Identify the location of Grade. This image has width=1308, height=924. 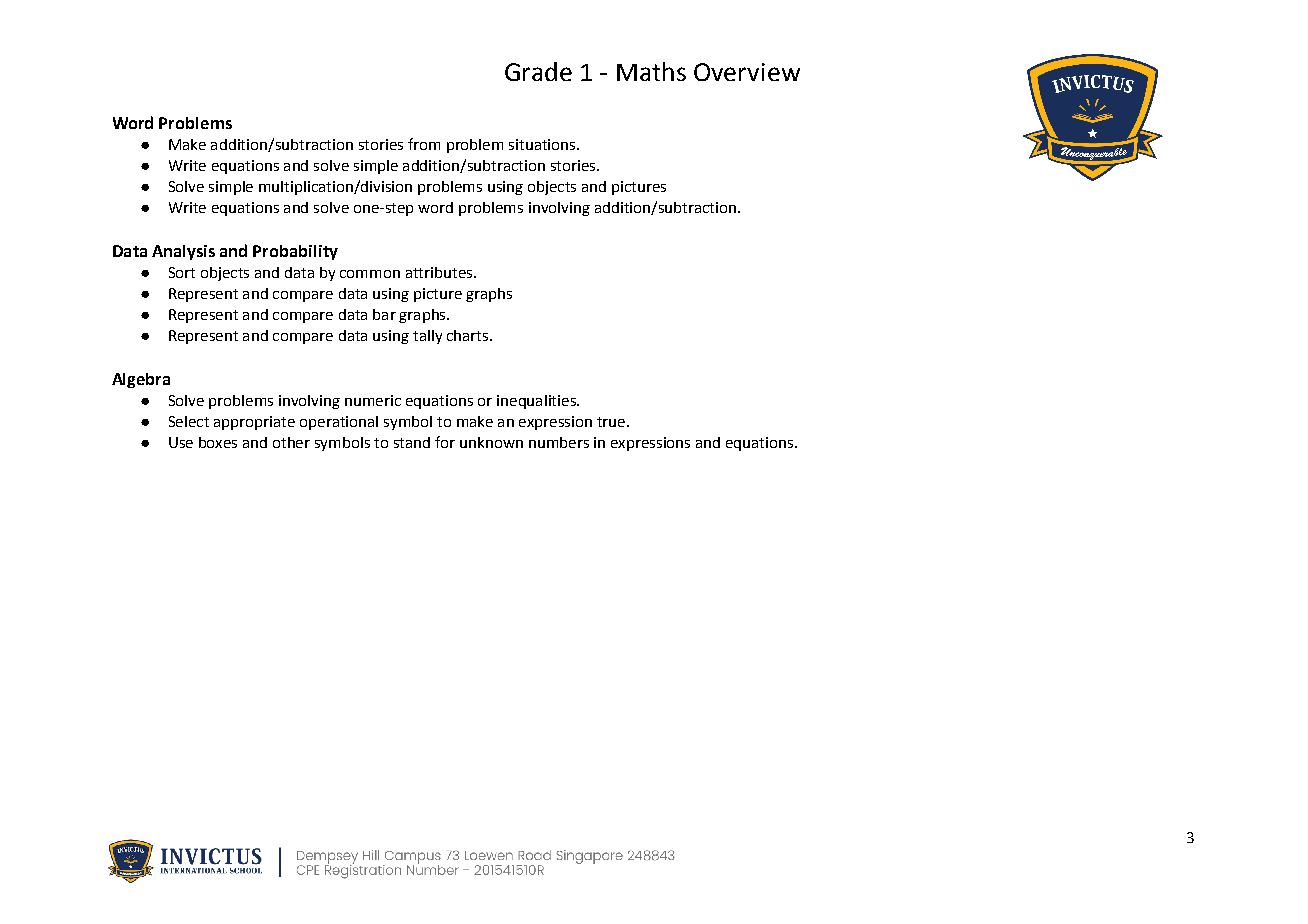
(538, 71).
